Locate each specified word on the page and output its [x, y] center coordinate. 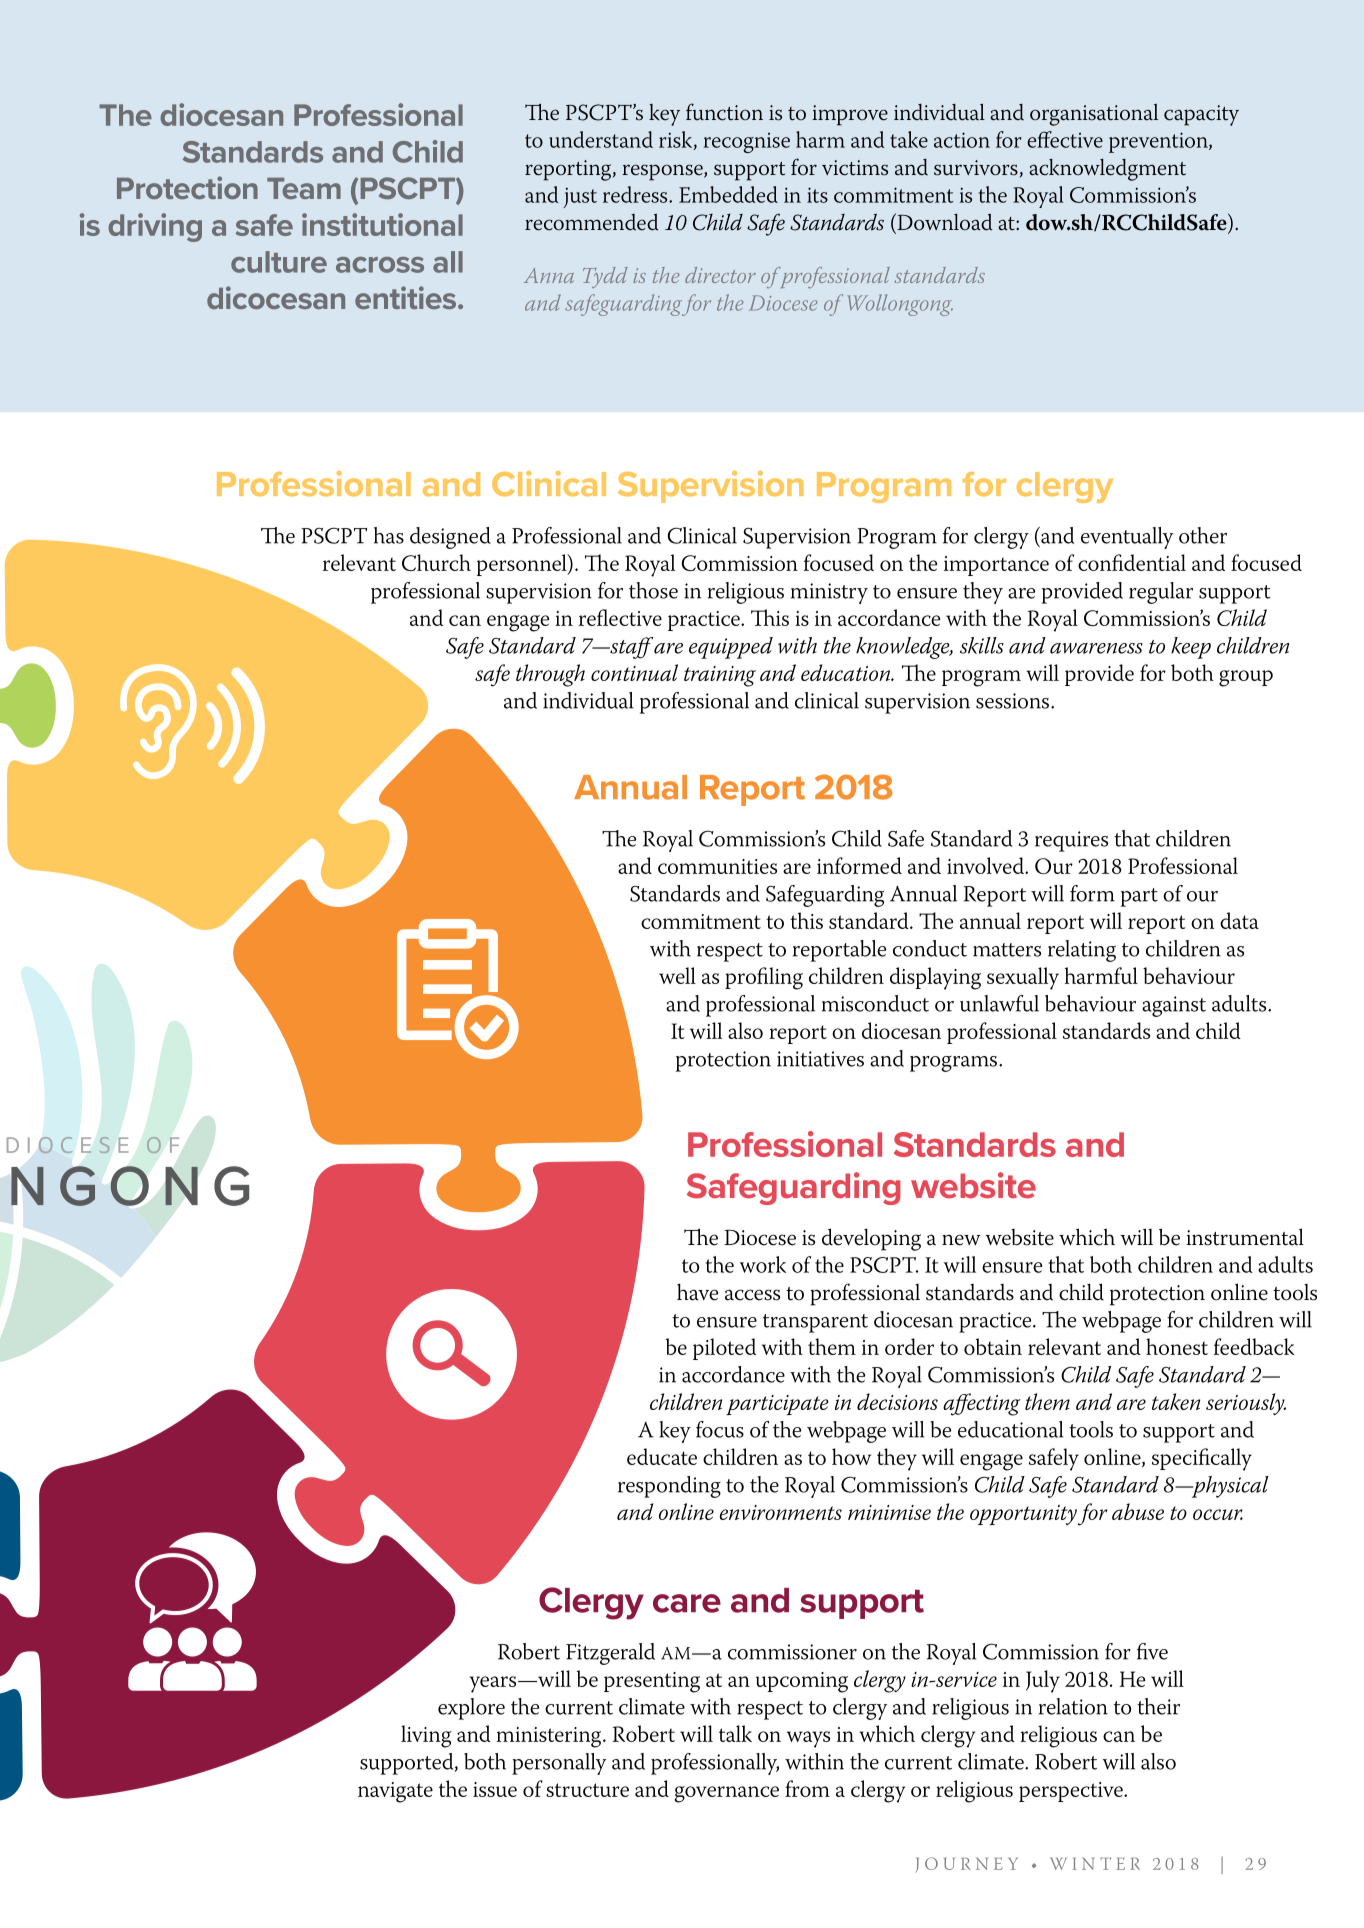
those [653, 590]
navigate [395, 1792]
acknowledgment [1107, 170]
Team [304, 188]
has [389, 535]
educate [662, 1456]
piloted [724, 1349]
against [1174, 1006]
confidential [1132, 562]
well [677, 975]
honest [1177, 1346]
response [663, 172]
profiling [764, 978]
